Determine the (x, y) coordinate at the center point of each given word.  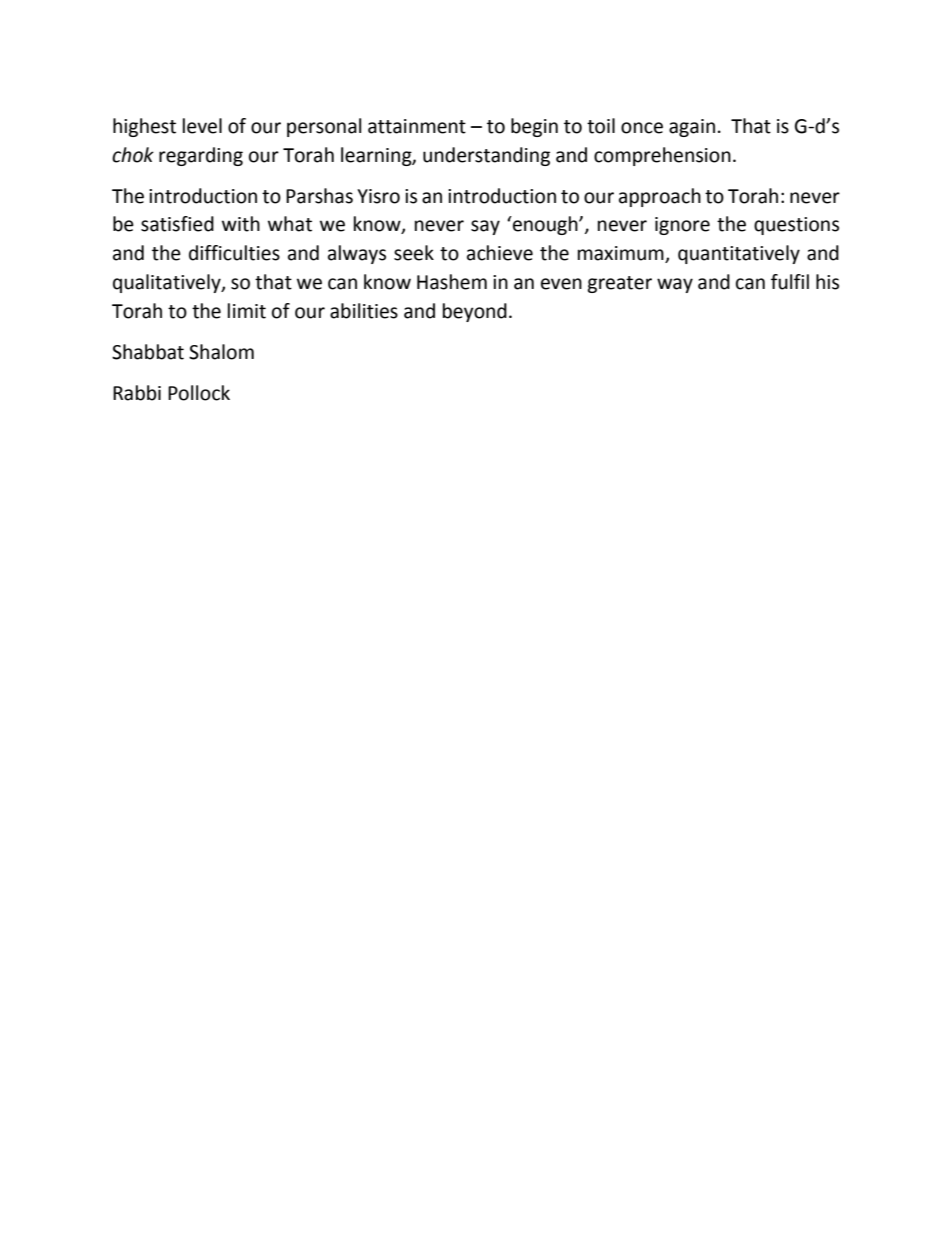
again (692, 128)
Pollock (199, 393)
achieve (500, 253)
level (202, 126)
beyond (475, 312)
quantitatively (739, 254)
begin (534, 127)
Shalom (221, 352)
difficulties (234, 253)
